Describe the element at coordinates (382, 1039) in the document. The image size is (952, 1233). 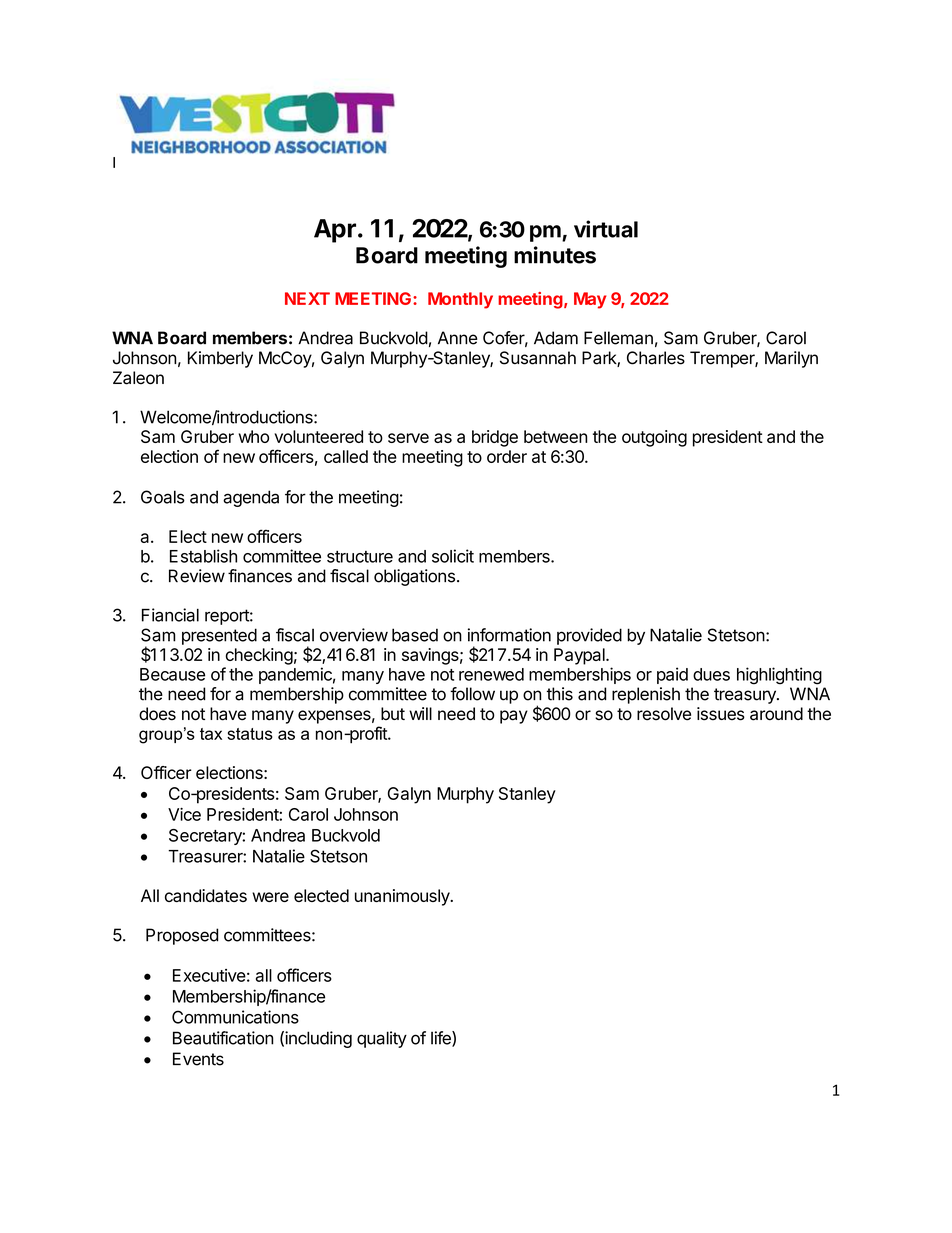
I see `quality` at that location.
